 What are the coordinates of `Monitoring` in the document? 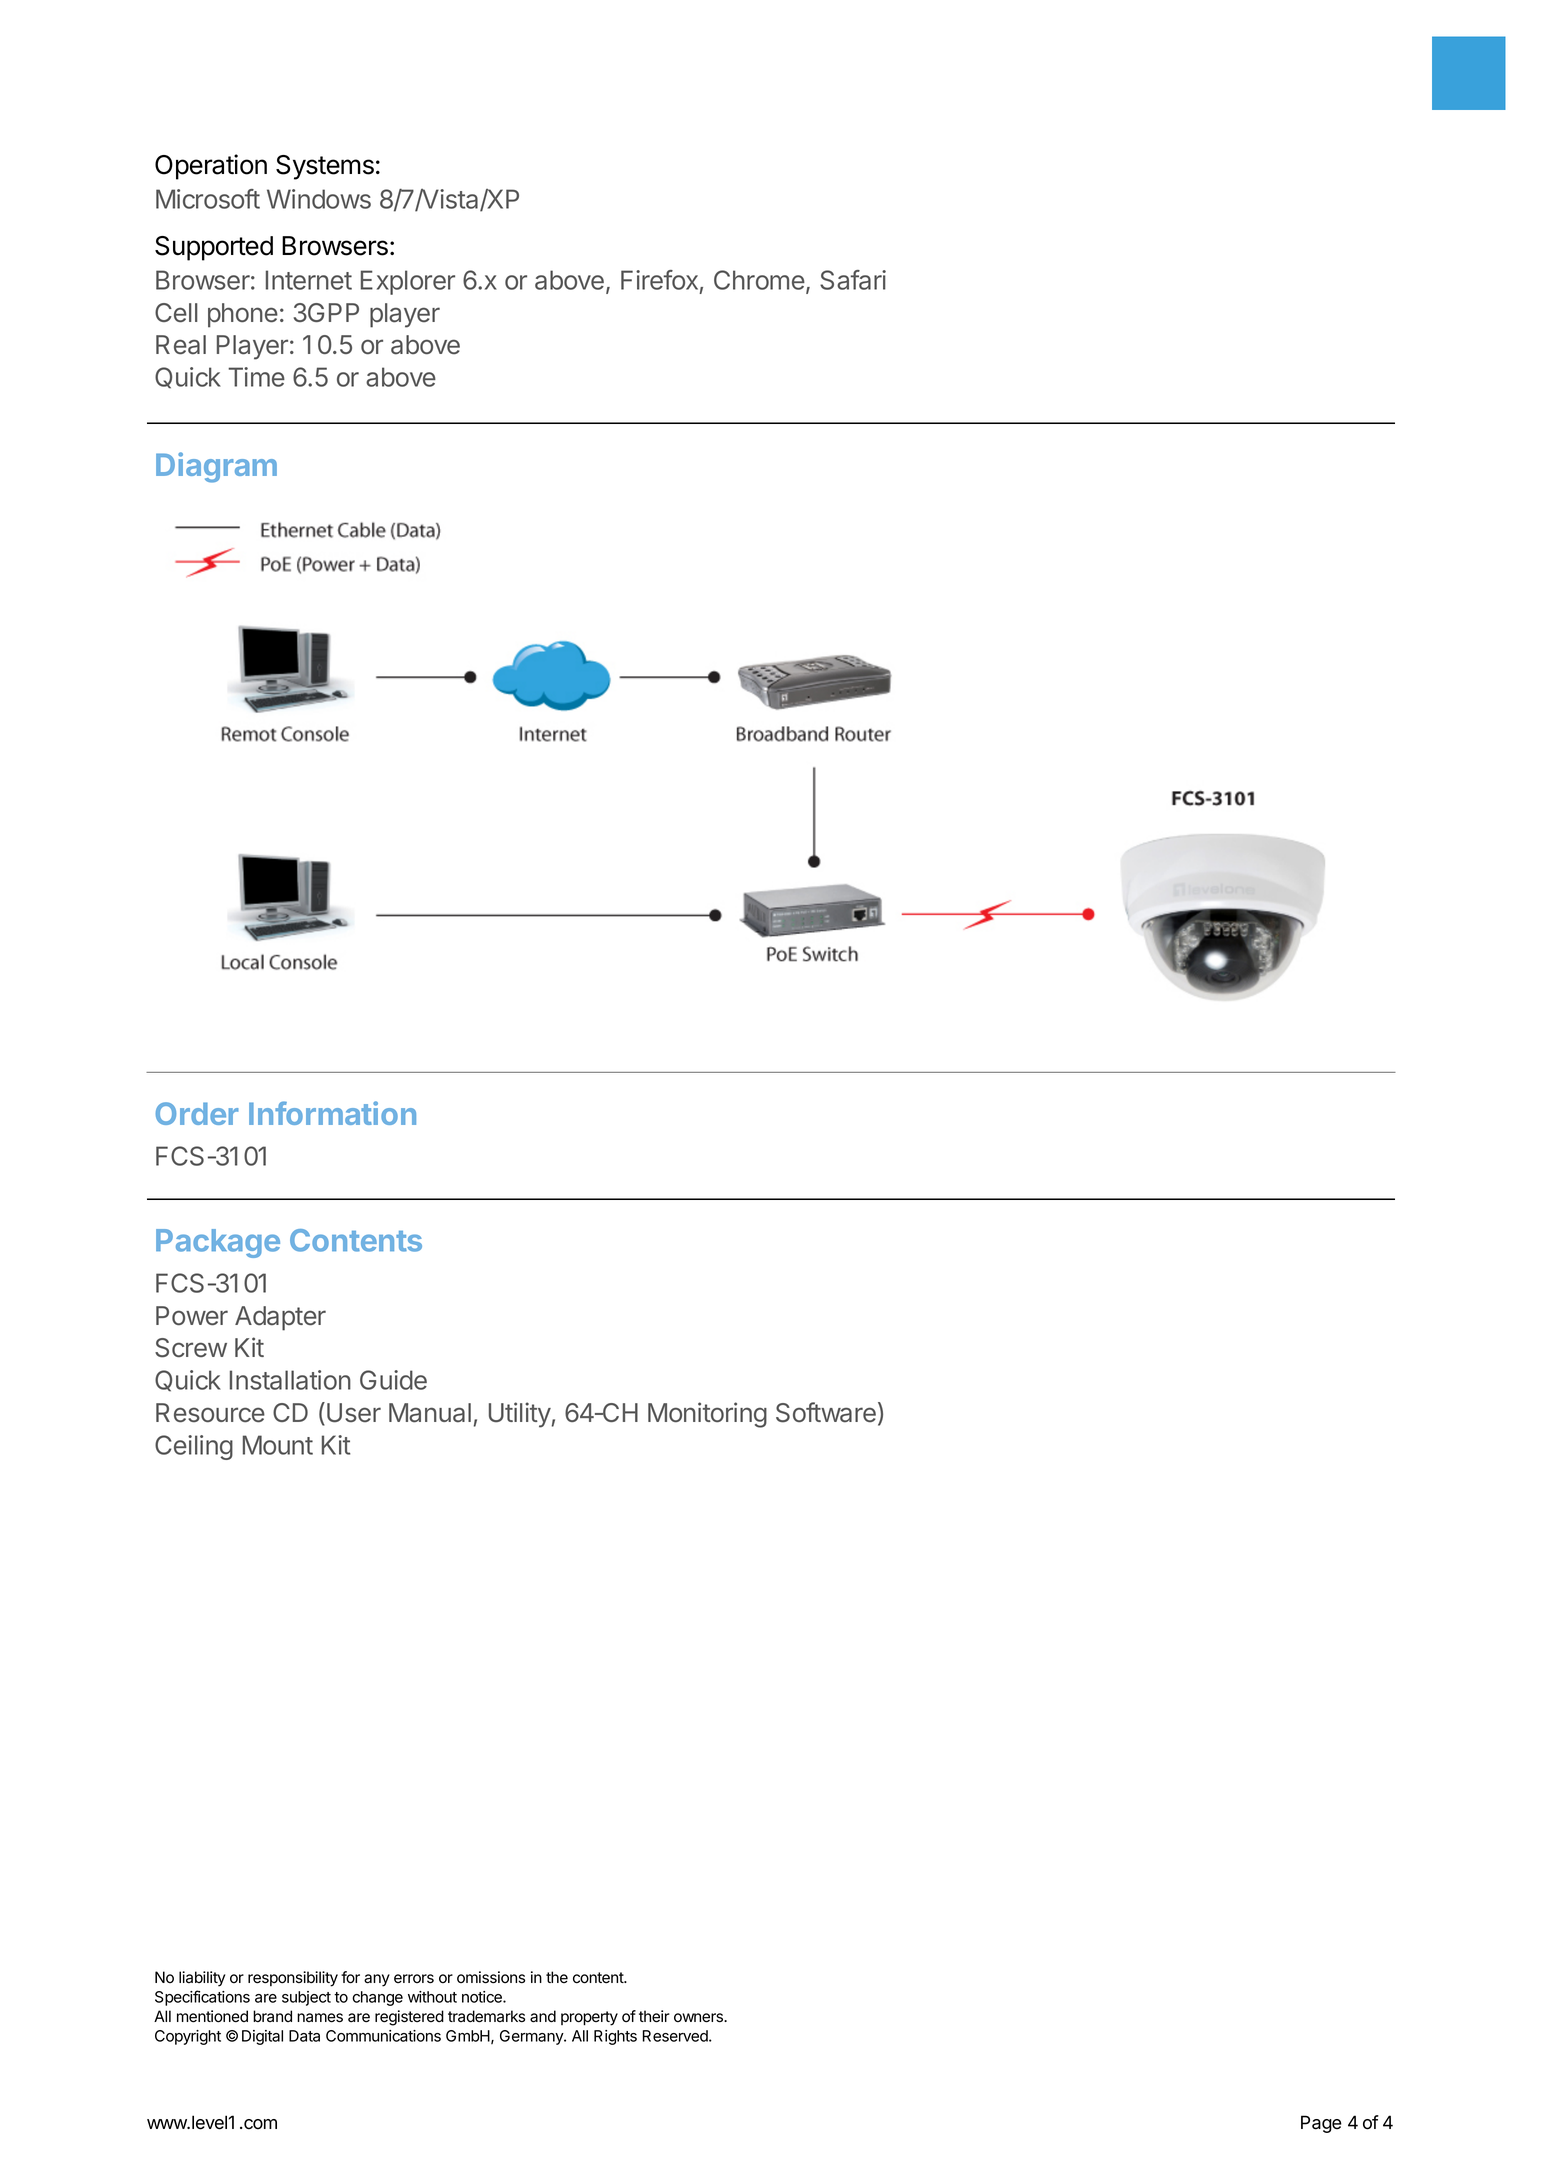 It's located at (707, 1415).
